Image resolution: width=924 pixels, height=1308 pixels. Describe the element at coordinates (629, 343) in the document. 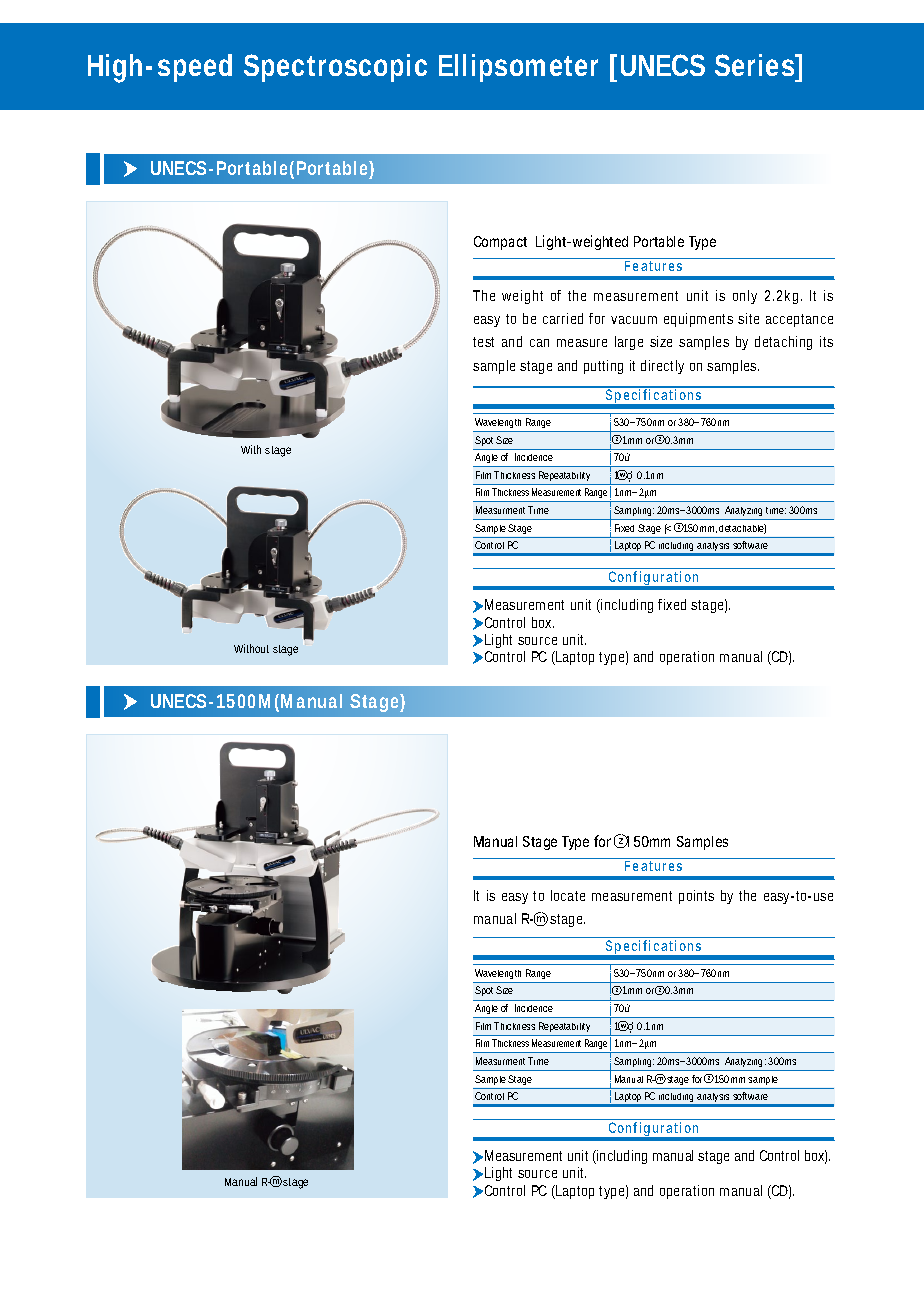

I see `large` at that location.
